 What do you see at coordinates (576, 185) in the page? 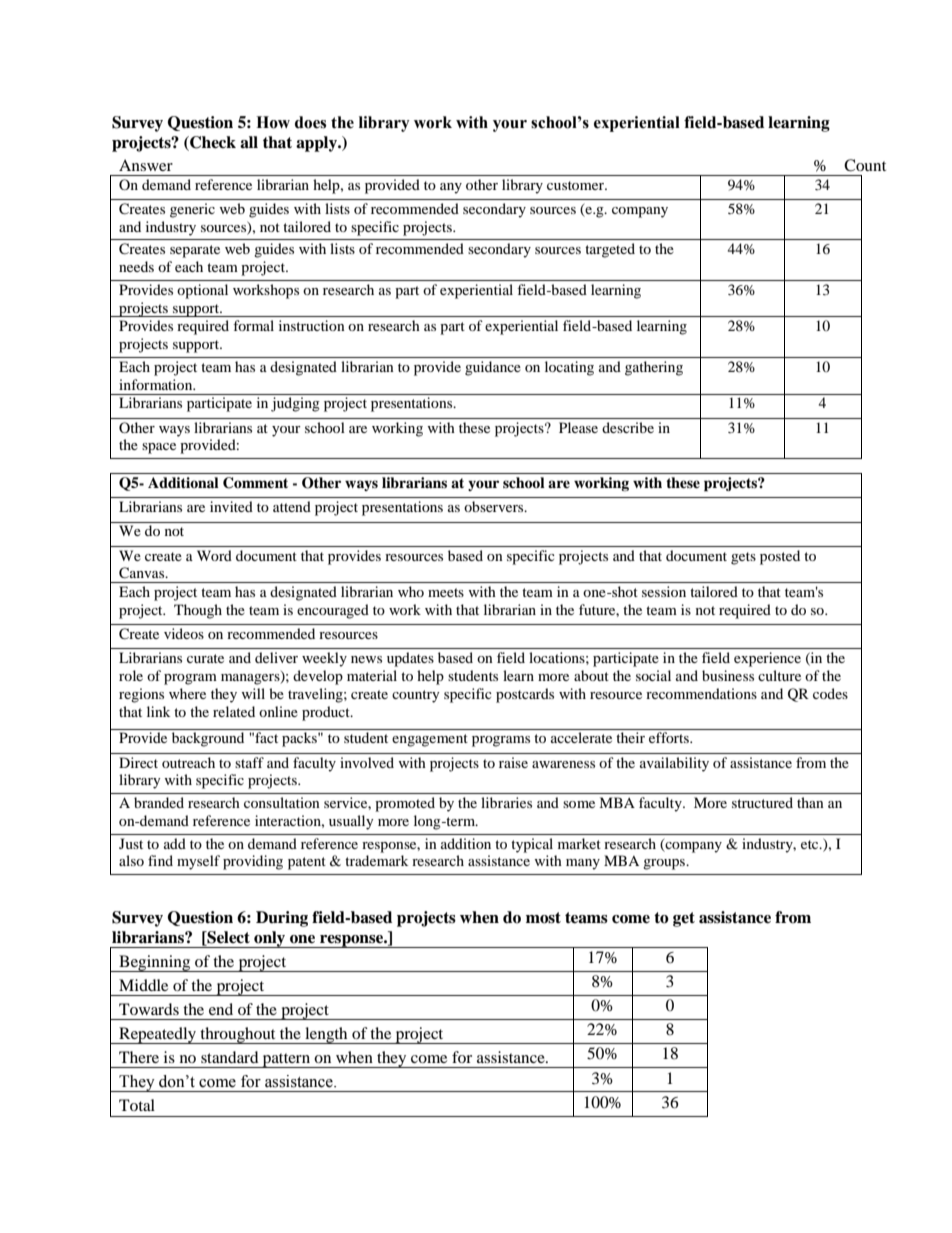
I see `customer` at bounding box center [576, 185].
